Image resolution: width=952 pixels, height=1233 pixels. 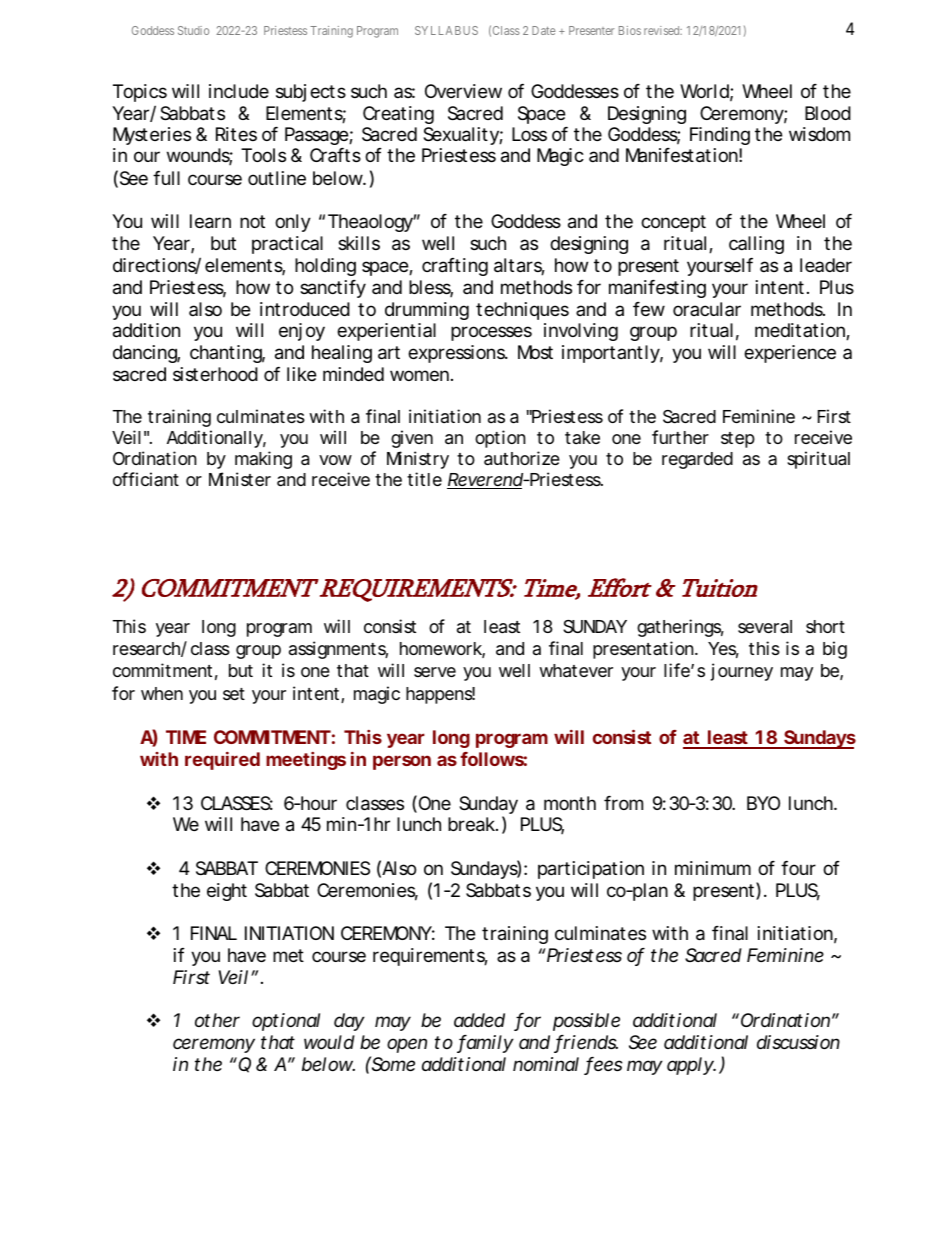 What do you see at coordinates (222, 761) in the screenshot?
I see `required` at bounding box center [222, 761].
